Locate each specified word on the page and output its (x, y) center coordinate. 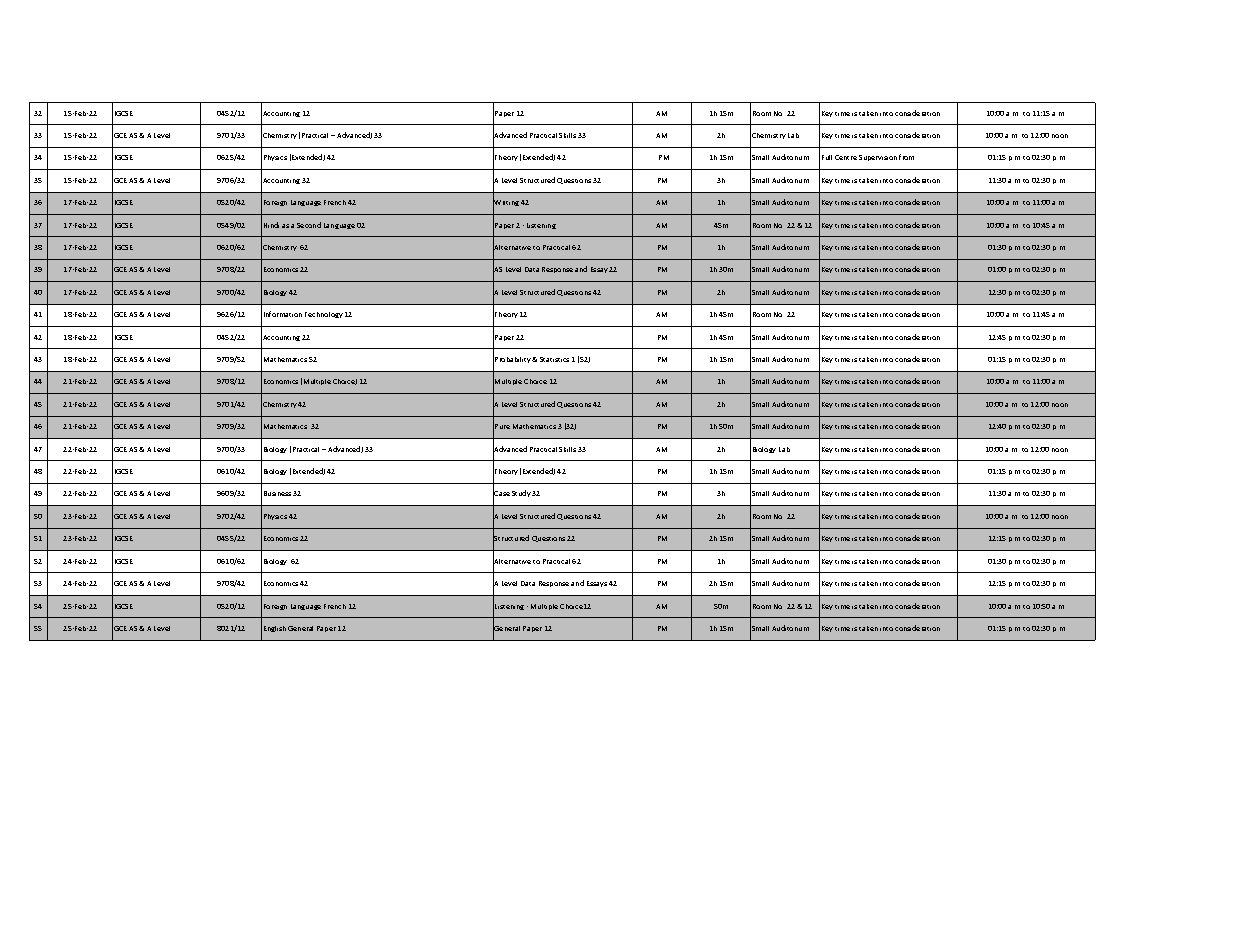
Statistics (554, 359)
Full (827, 157)
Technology (324, 315)
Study (522, 493)
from (906, 157)
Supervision (878, 158)
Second (309, 225)
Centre (846, 157)
